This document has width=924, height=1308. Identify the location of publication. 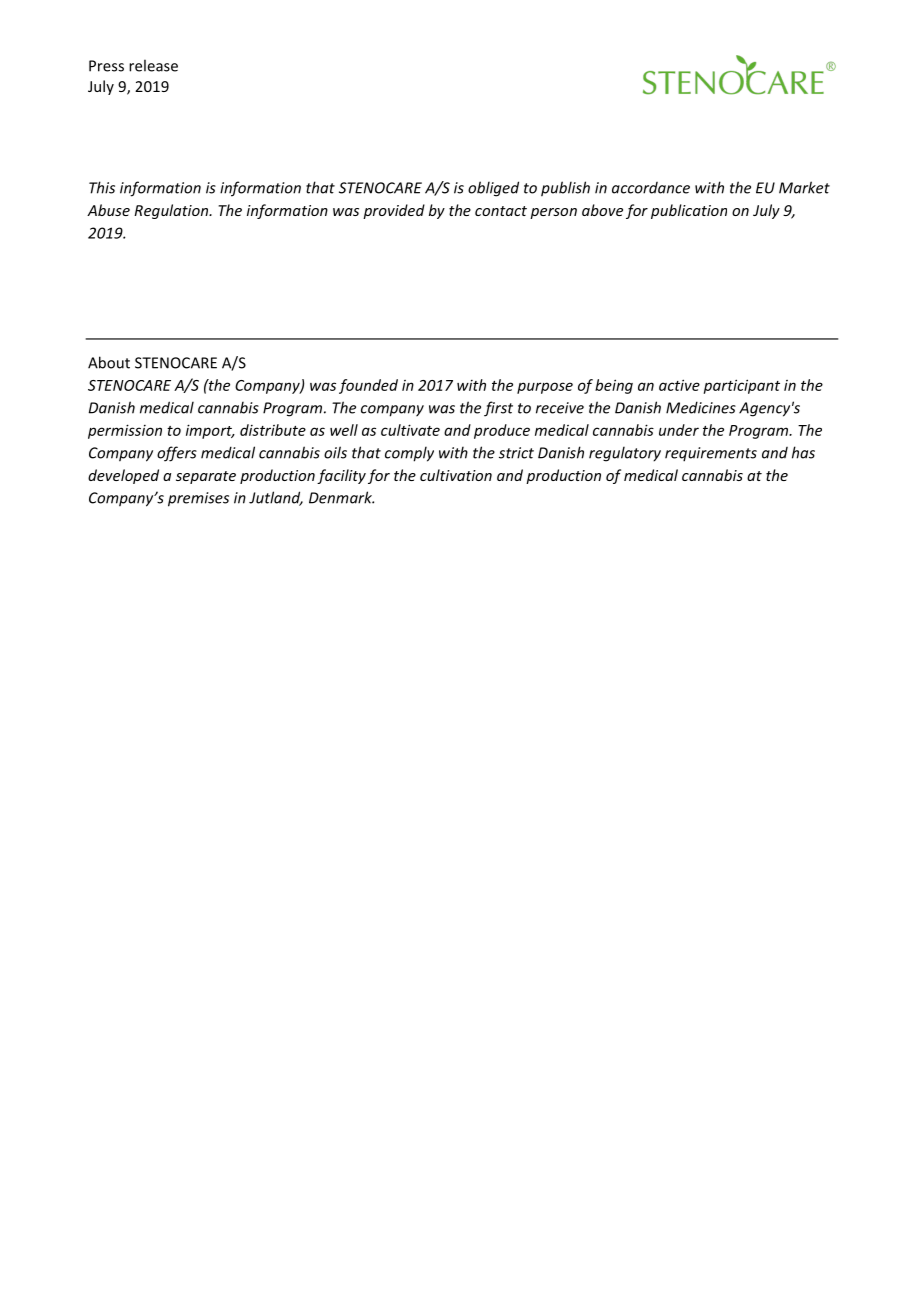
(689, 211).
